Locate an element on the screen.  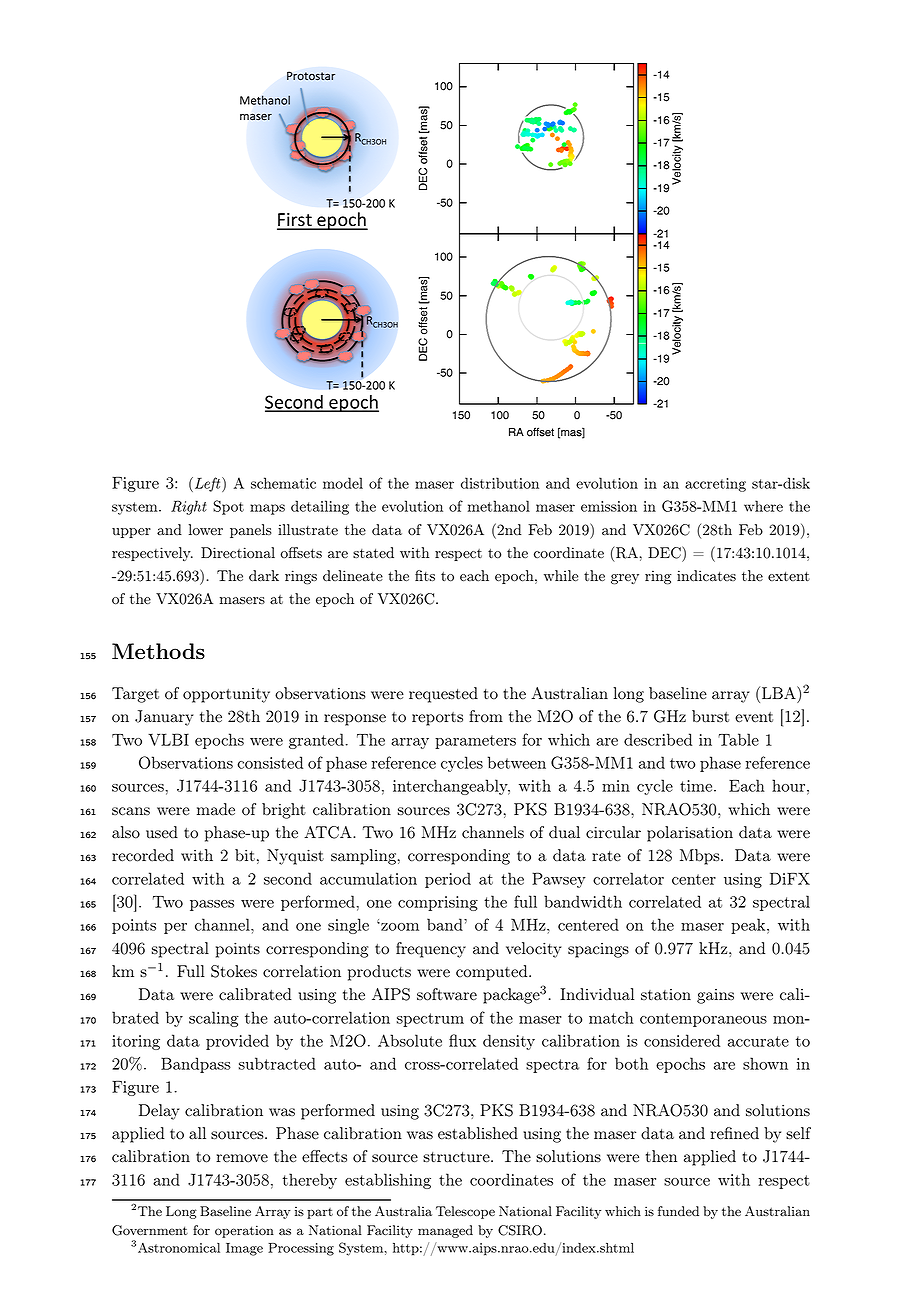
Table is located at coordinates (738, 739).
